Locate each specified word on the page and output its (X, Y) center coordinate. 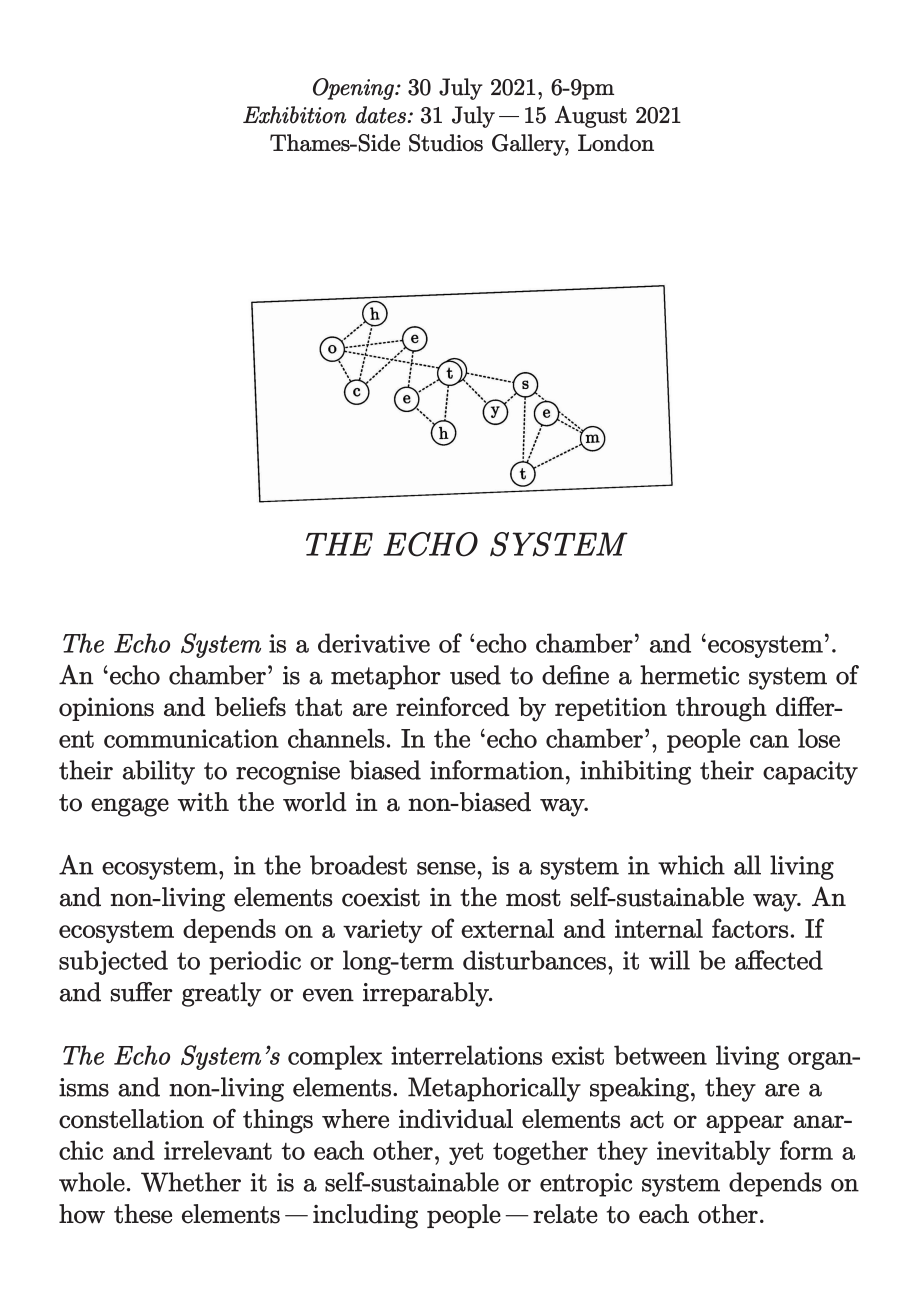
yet (466, 1153)
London (616, 143)
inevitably (714, 1152)
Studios (446, 143)
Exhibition (294, 115)
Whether (191, 1182)
